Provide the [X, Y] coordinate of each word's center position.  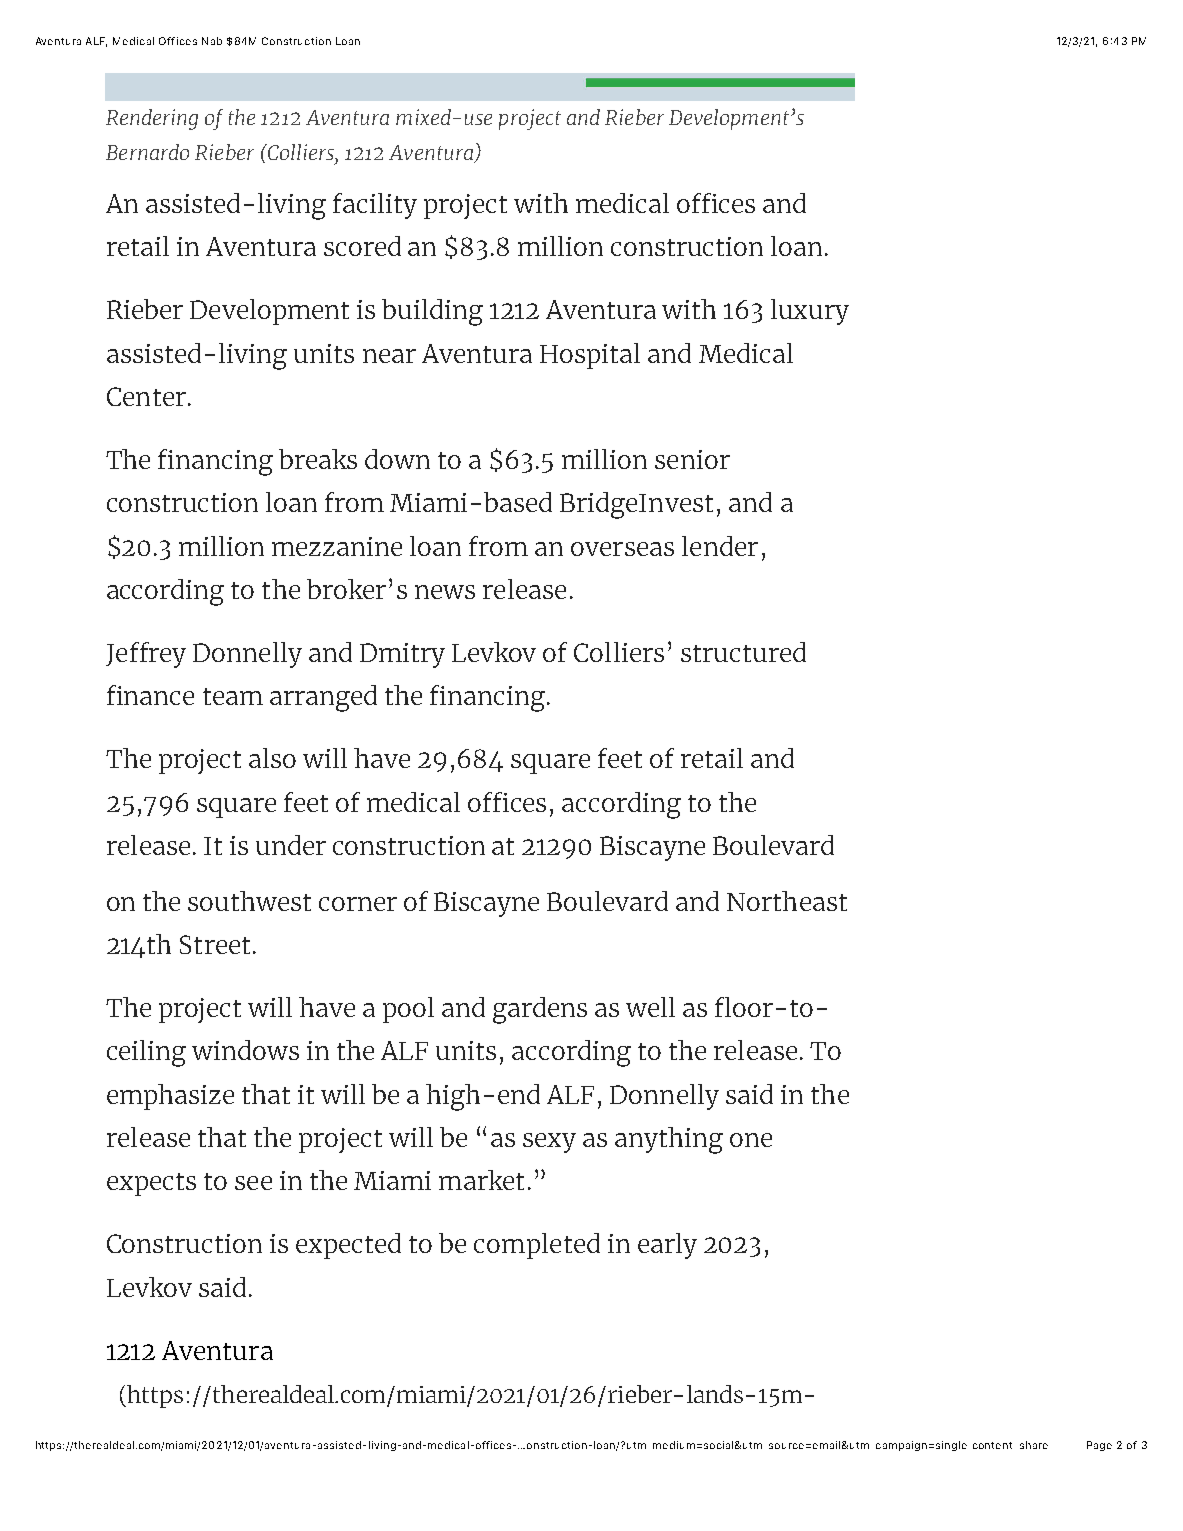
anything [669, 1140]
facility [375, 206]
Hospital [590, 356]
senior [692, 459]
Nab [212, 41]
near [389, 356]
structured [743, 652]
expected [348, 1246]
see [253, 1183]
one [751, 1140]
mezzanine [337, 546]
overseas [622, 549]
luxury [810, 312]
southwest [249, 901]
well [650, 1007]
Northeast [787, 901]
